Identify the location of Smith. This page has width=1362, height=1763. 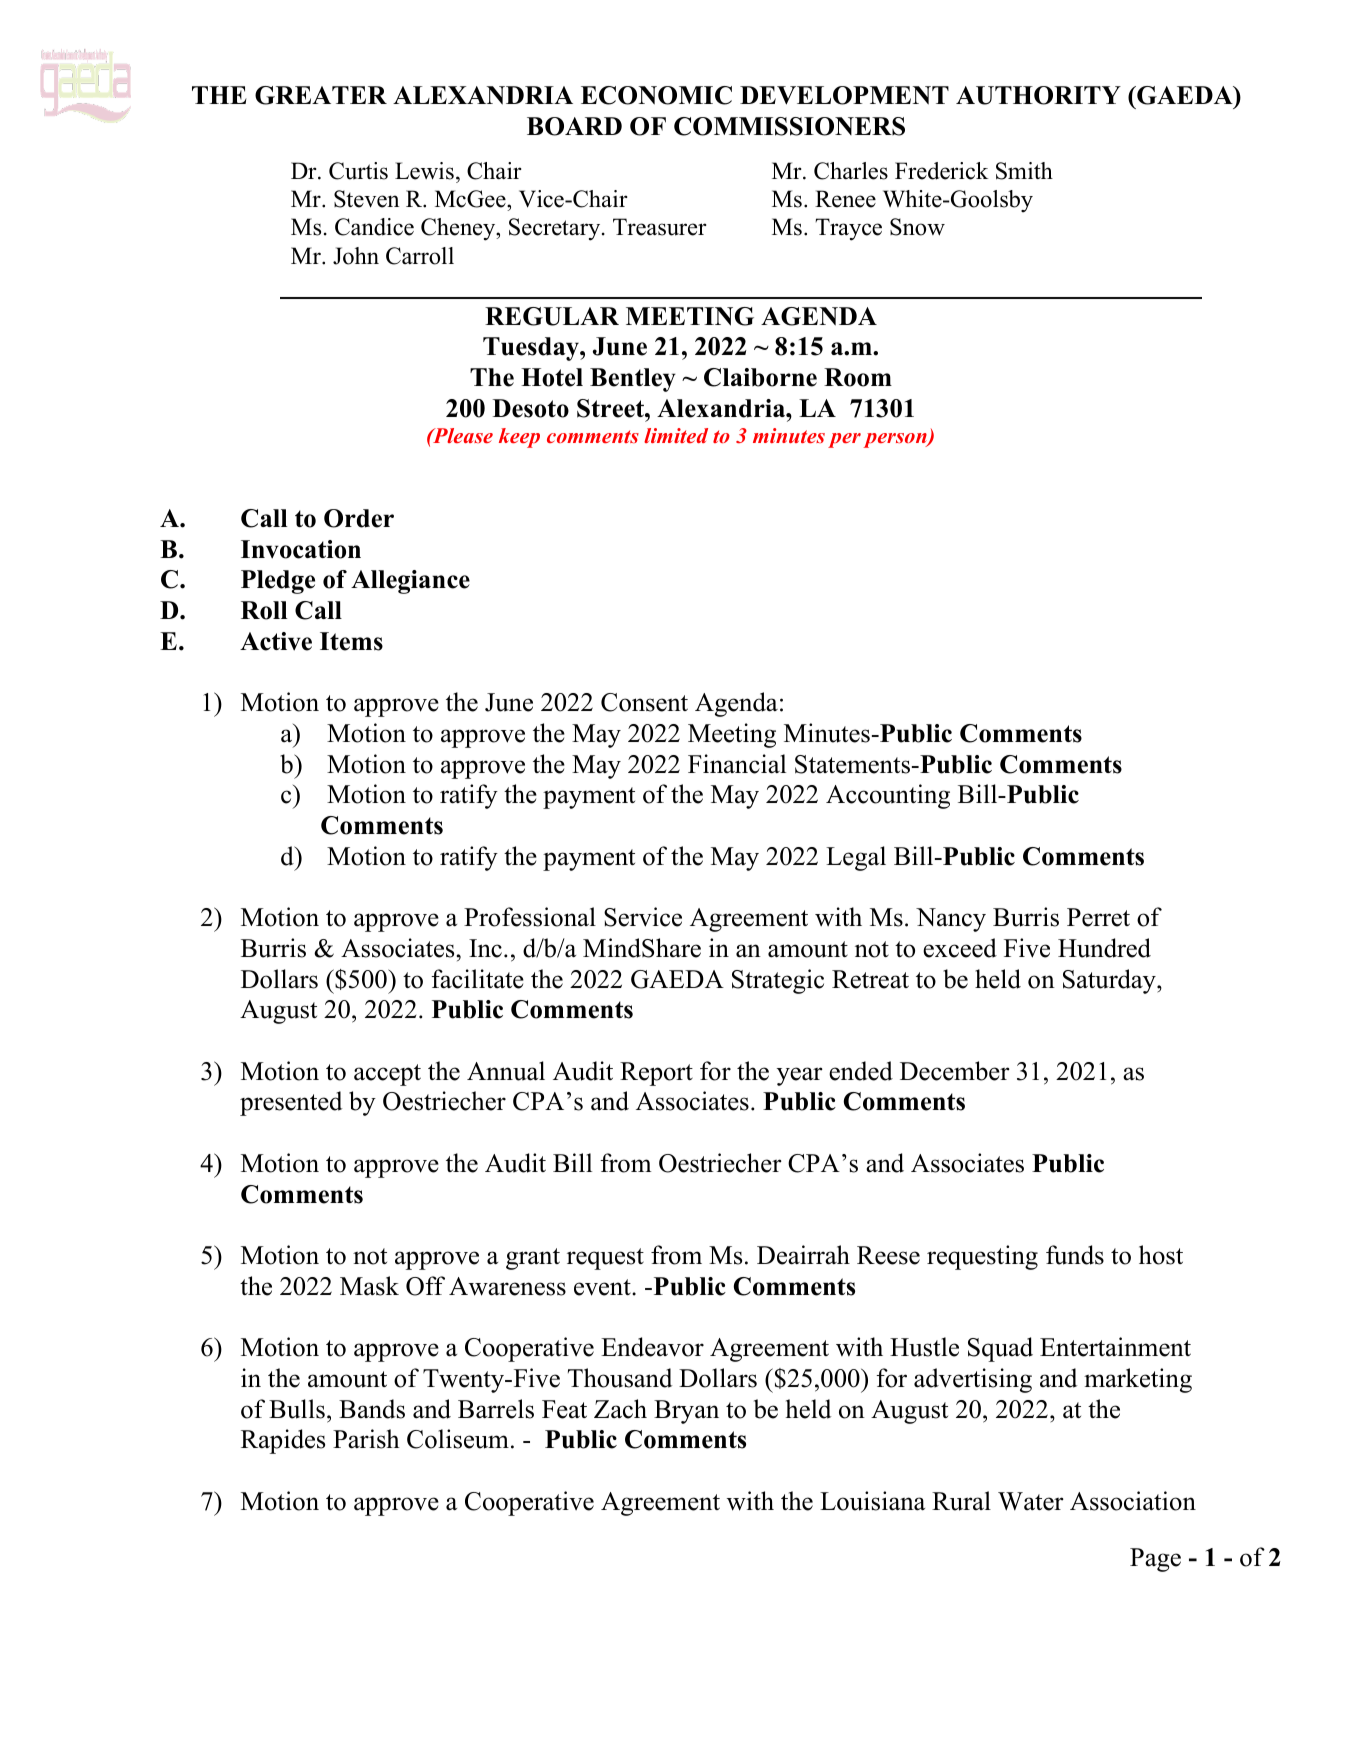
(1024, 171).
